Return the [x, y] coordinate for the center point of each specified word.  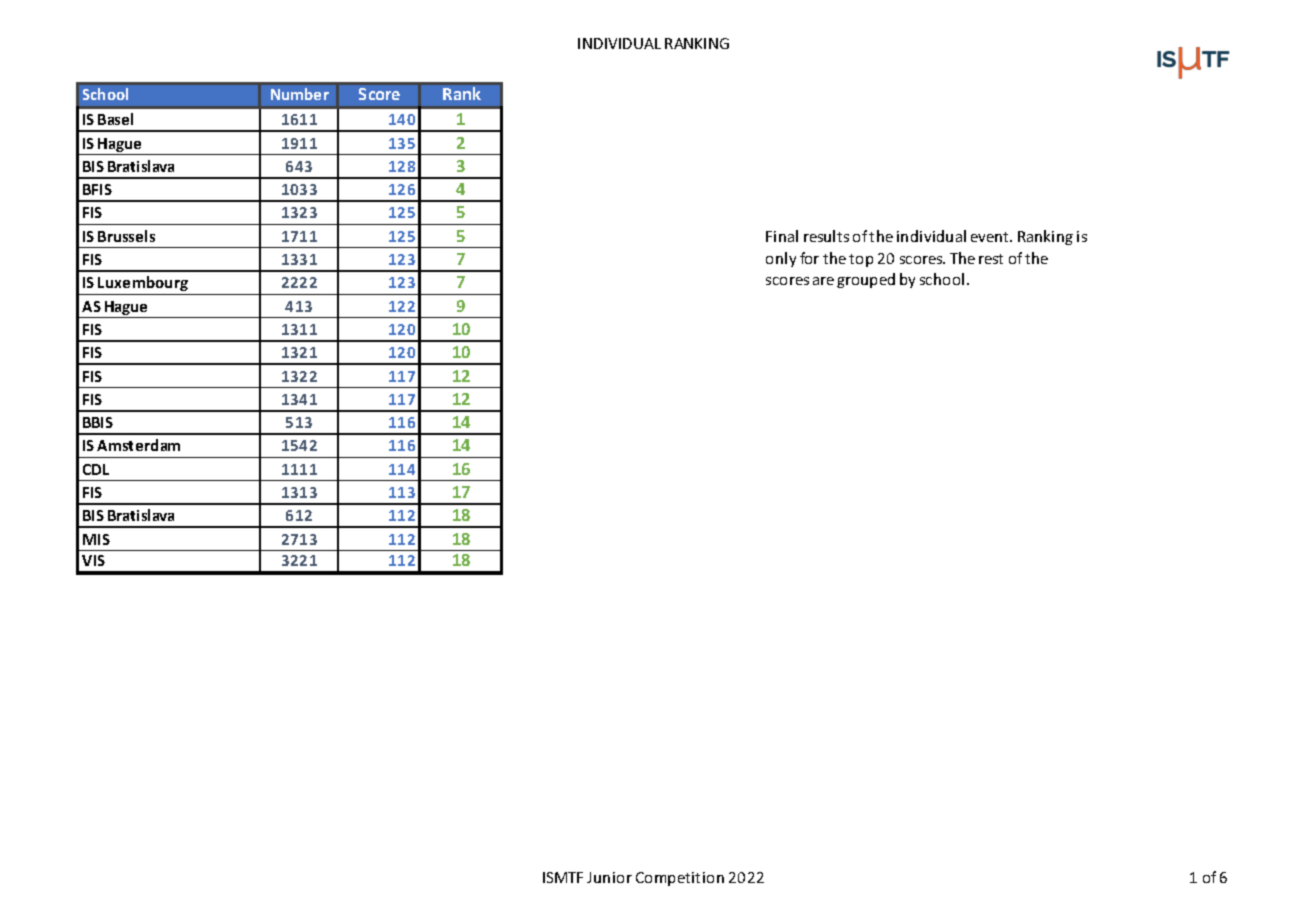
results [826, 236]
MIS [96, 539]
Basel [115, 119]
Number [300, 94]
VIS [93, 560]
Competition [680, 879]
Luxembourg [143, 283]
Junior [609, 877]
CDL [96, 469]
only [781, 259]
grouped [866, 280]
